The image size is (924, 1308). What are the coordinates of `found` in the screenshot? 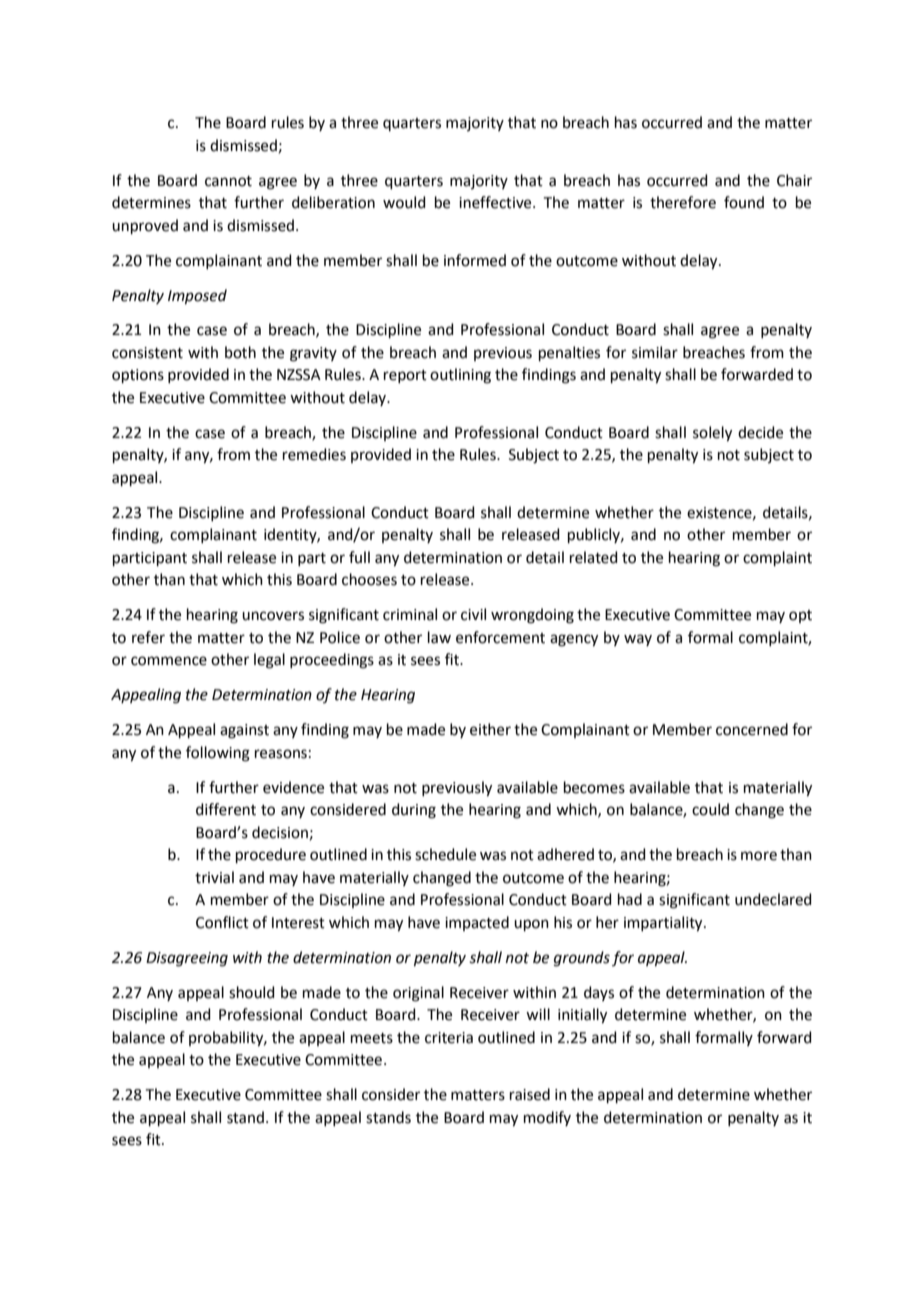 It's located at (744, 202).
